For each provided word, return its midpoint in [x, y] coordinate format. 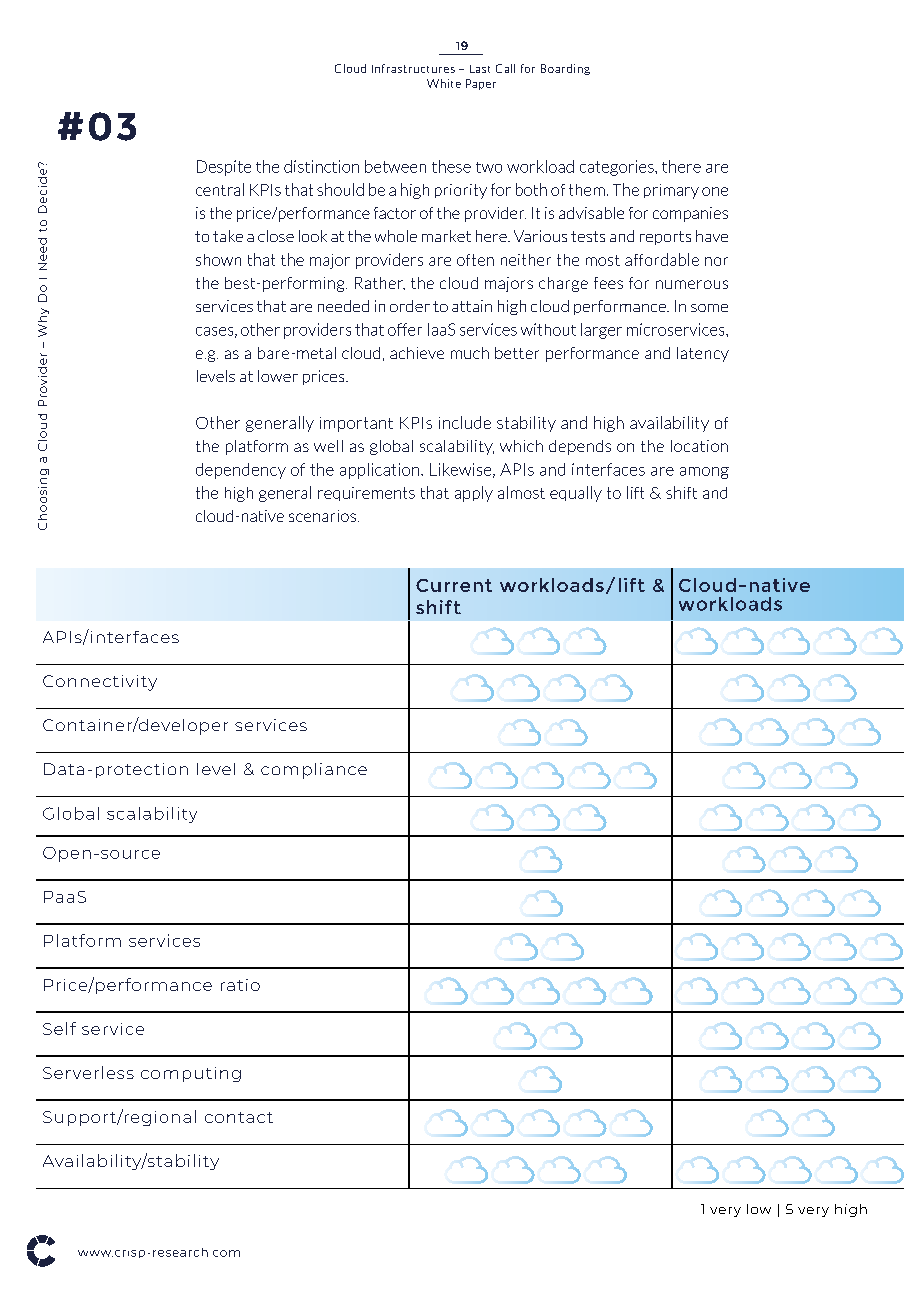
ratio [240, 985]
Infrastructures [413, 68]
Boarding [565, 69]
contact [239, 1117]
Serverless [88, 1072]
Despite [224, 168]
